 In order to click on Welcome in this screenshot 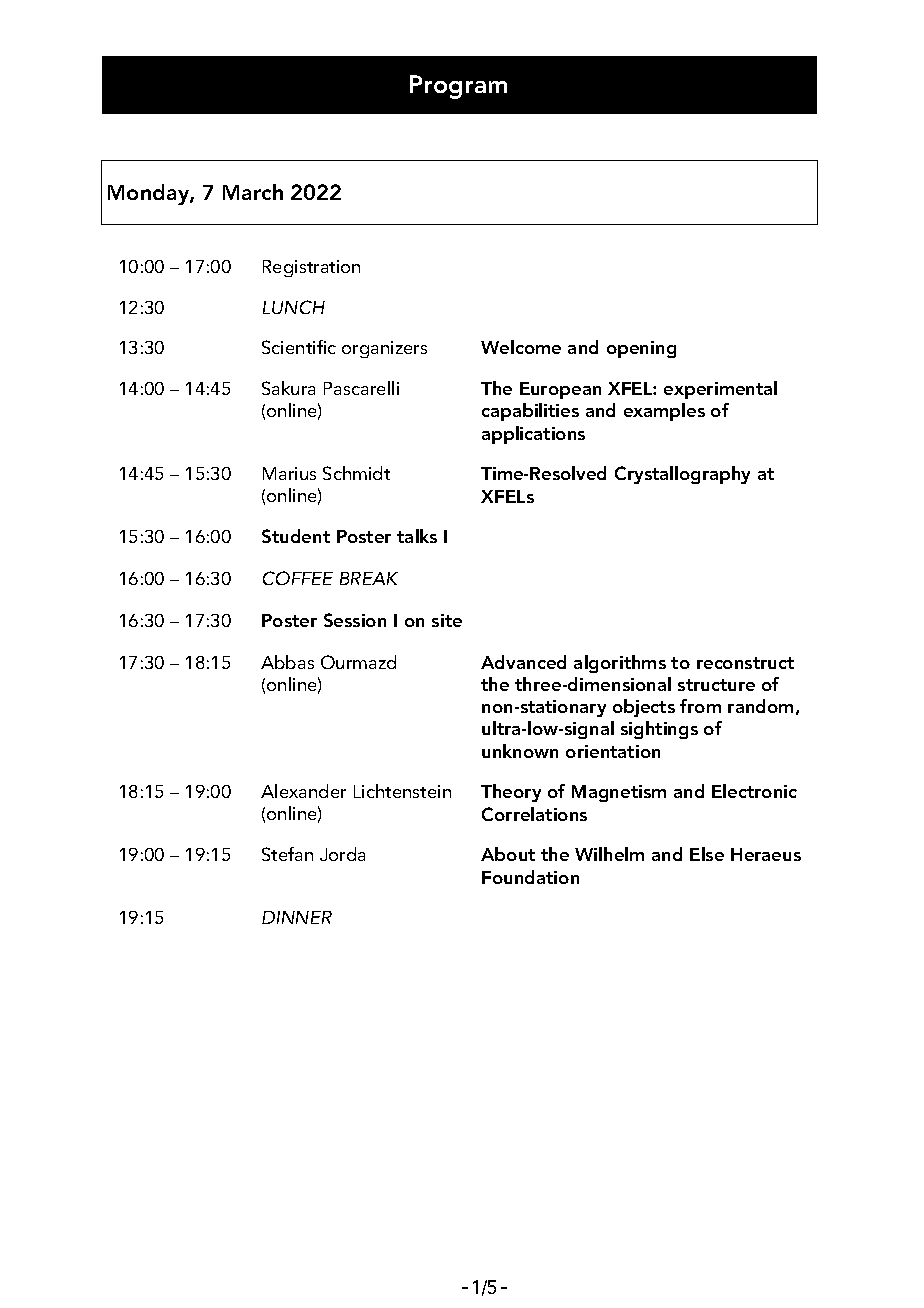, I will do `click(521, 347)`.
